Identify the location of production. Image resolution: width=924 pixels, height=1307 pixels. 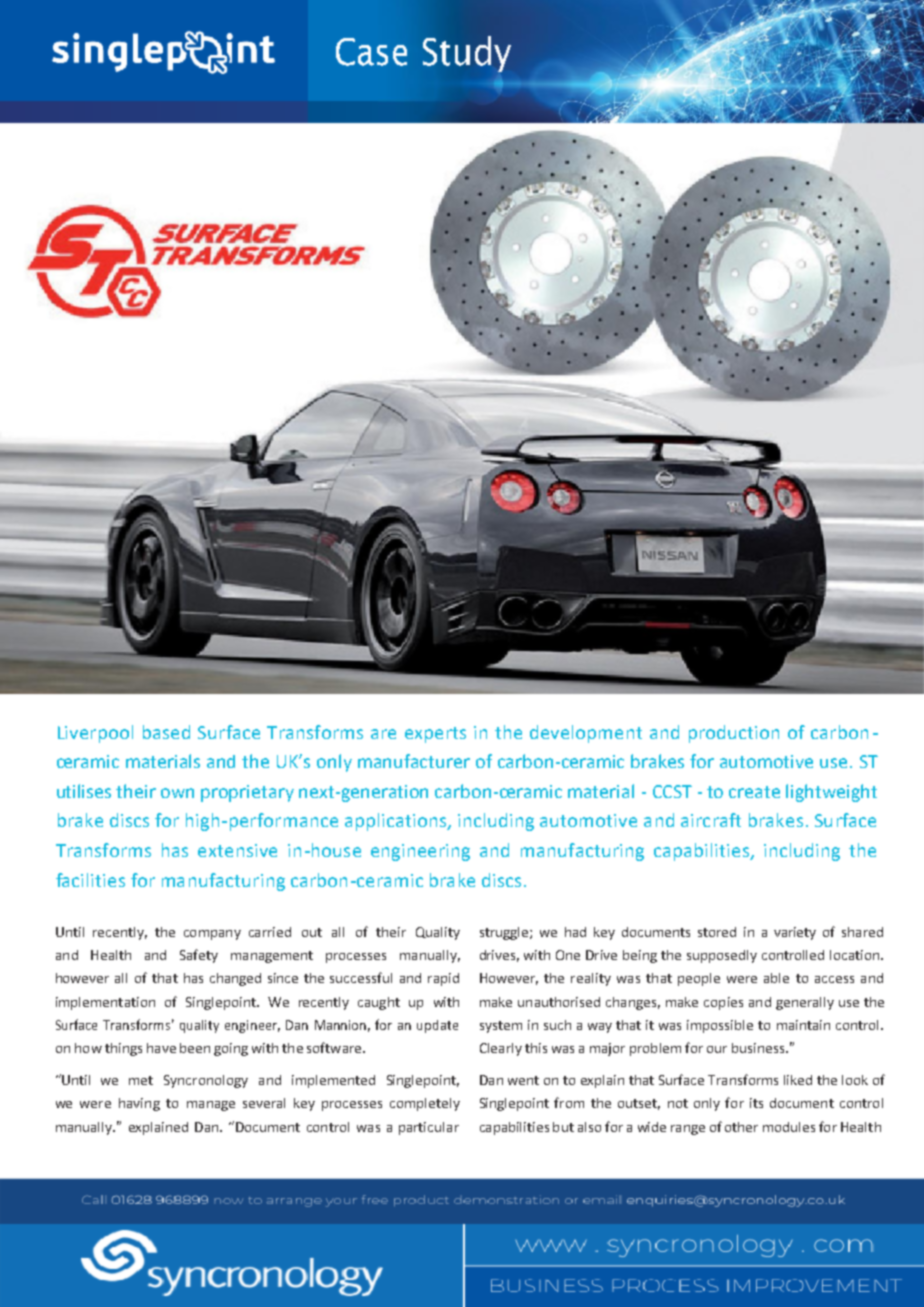
(734, 734).
